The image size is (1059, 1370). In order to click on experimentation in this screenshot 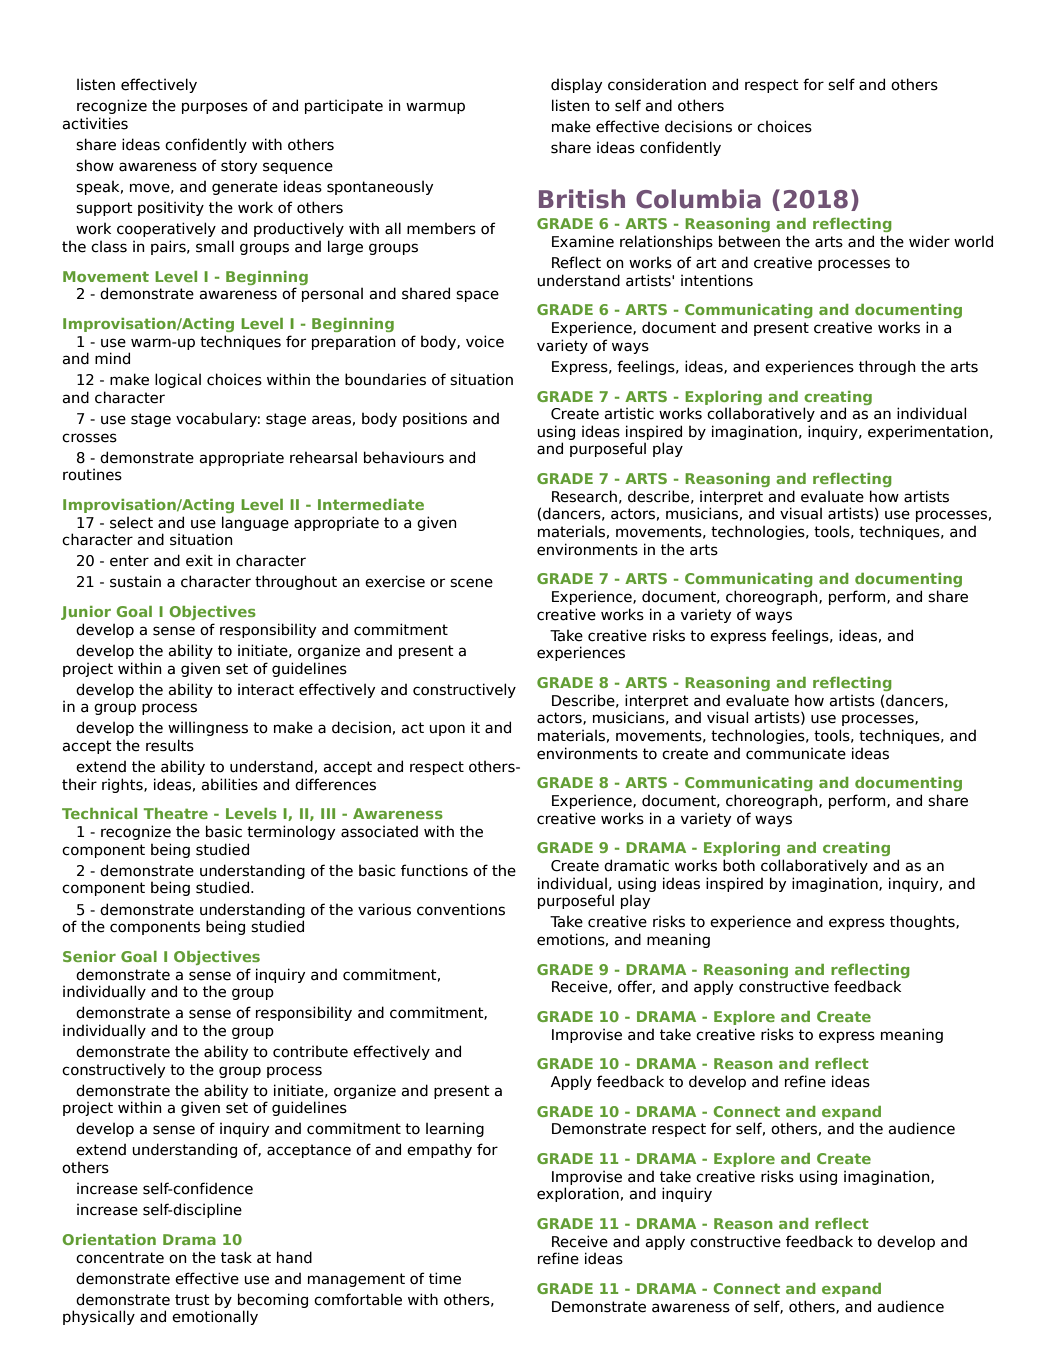, I will do `click(928, 432)`.
